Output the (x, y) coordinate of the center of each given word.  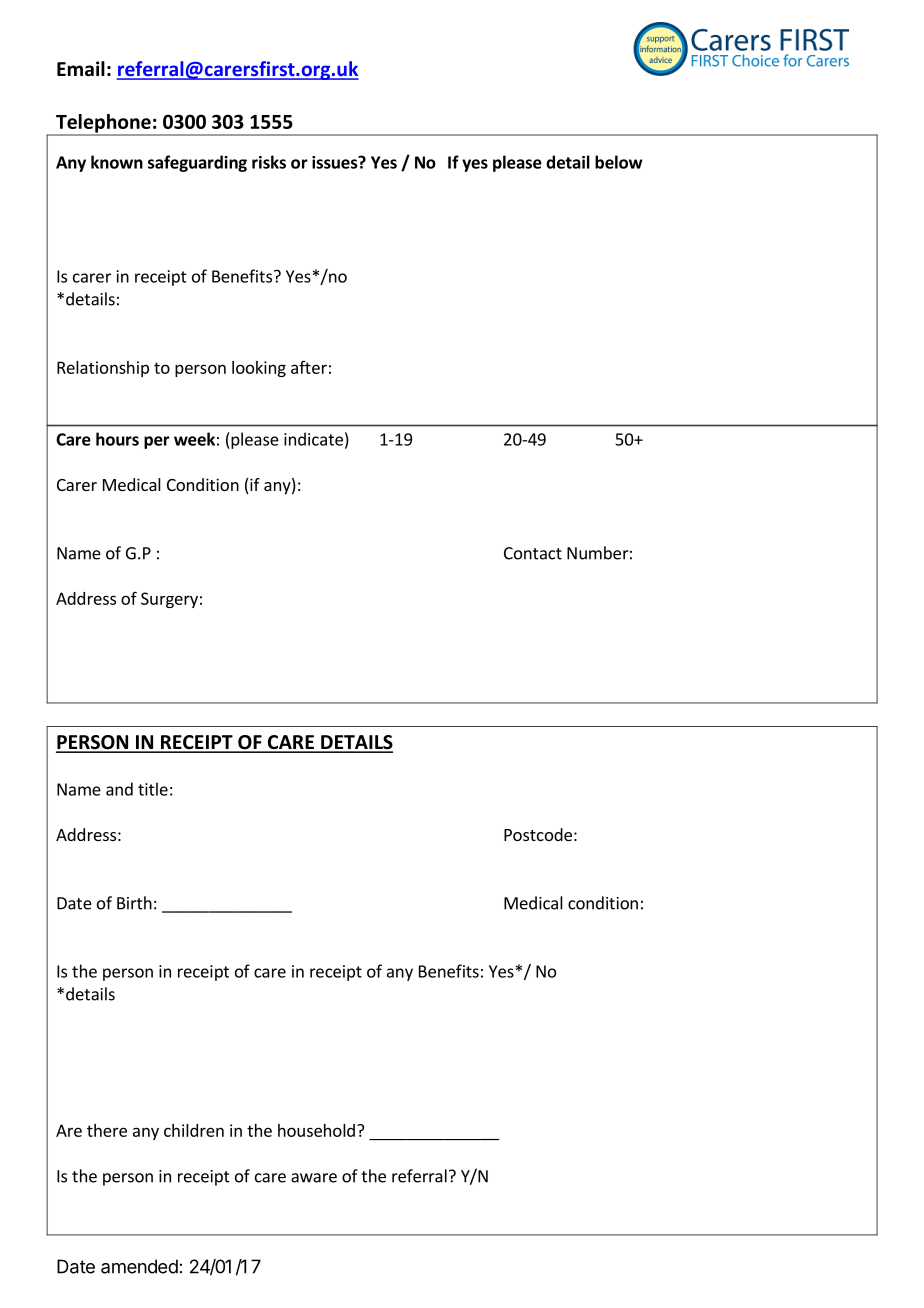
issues (335, 162)
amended (139, 1266)
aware (314, 1178)
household (316, 1130)
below (619, 162)
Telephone (103, 124)
